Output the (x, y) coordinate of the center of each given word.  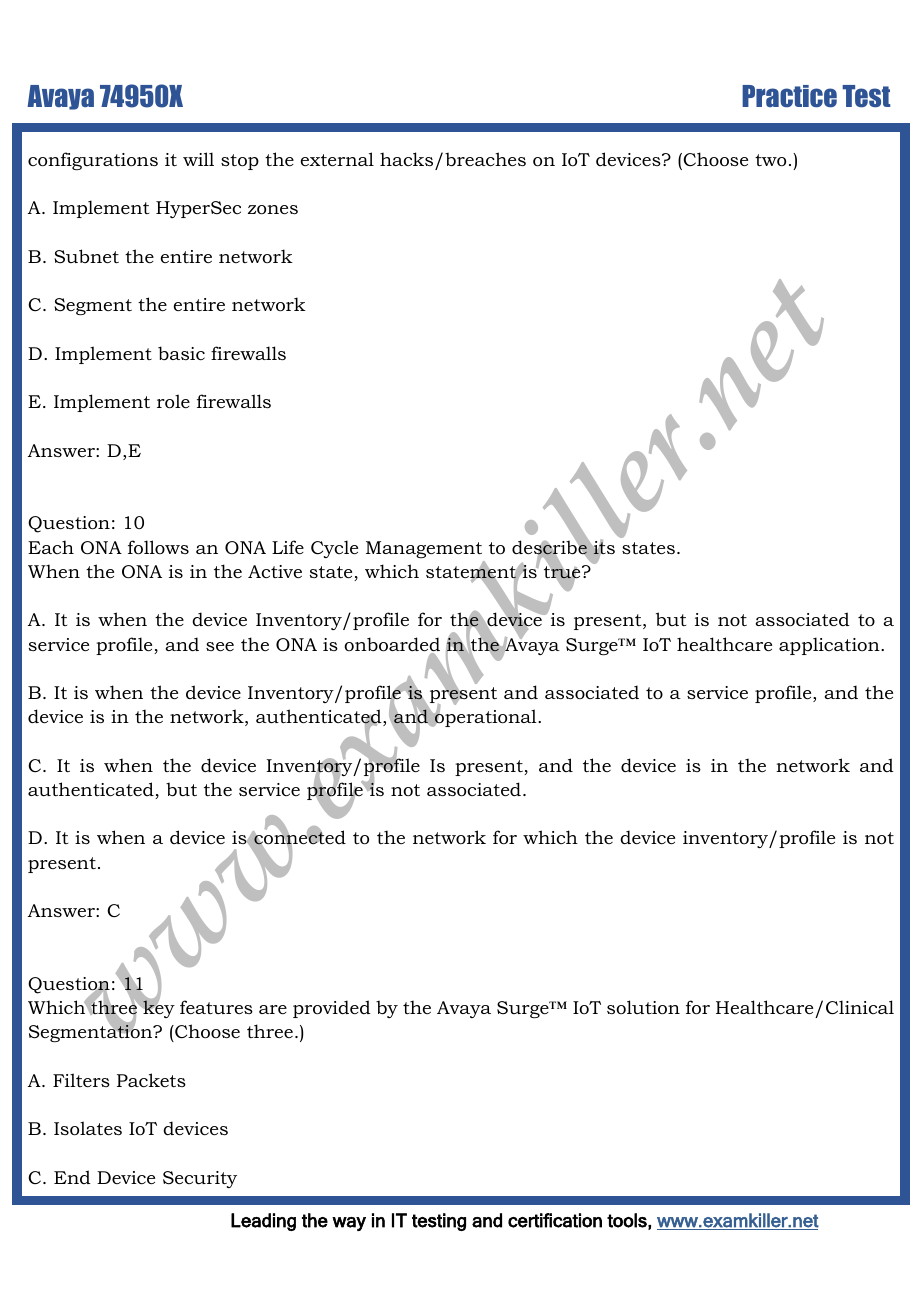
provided (332, 1009)
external (337, 159)
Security (200, 1179)
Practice (789, 96)
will (198, 159)
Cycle (334, 549)
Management (424, 549)
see (220, 646)
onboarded (392, 645)
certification (555, 1220)
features (216, 1007)
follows (158, 547)
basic (181, 353)
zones (273, 210)
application (830, 646)
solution (643, 1007)
